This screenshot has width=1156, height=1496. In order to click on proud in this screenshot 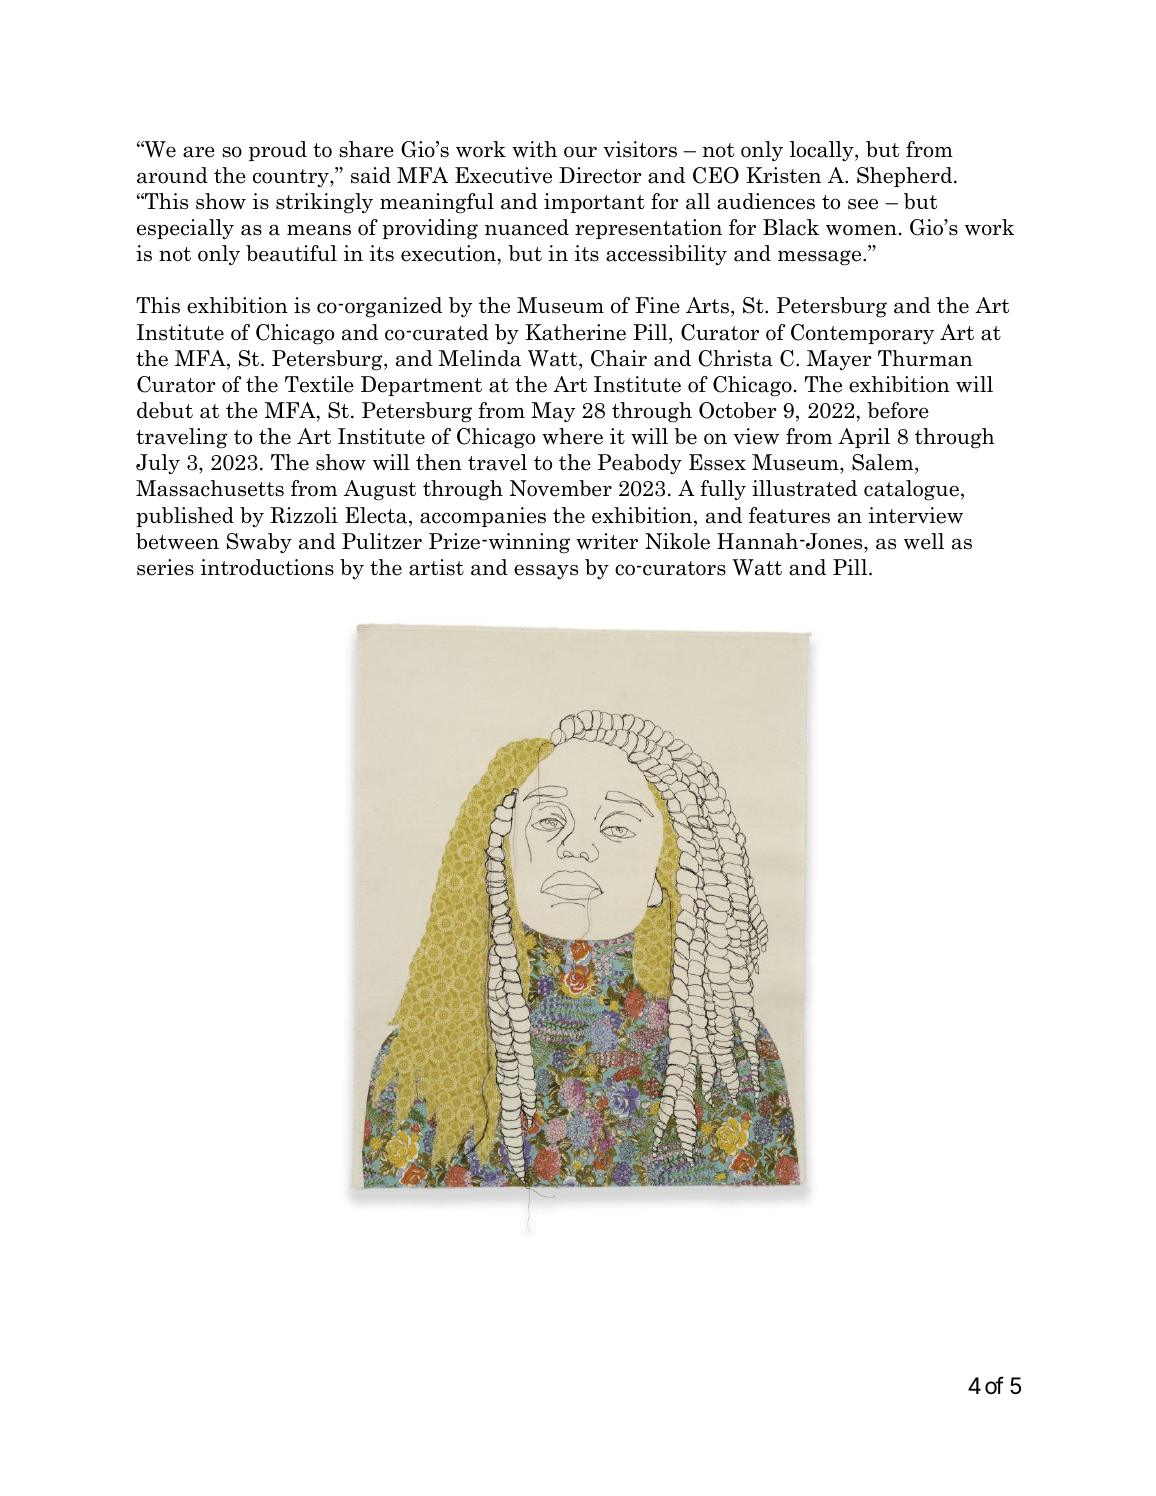, I will do `click(278, 151)`.
